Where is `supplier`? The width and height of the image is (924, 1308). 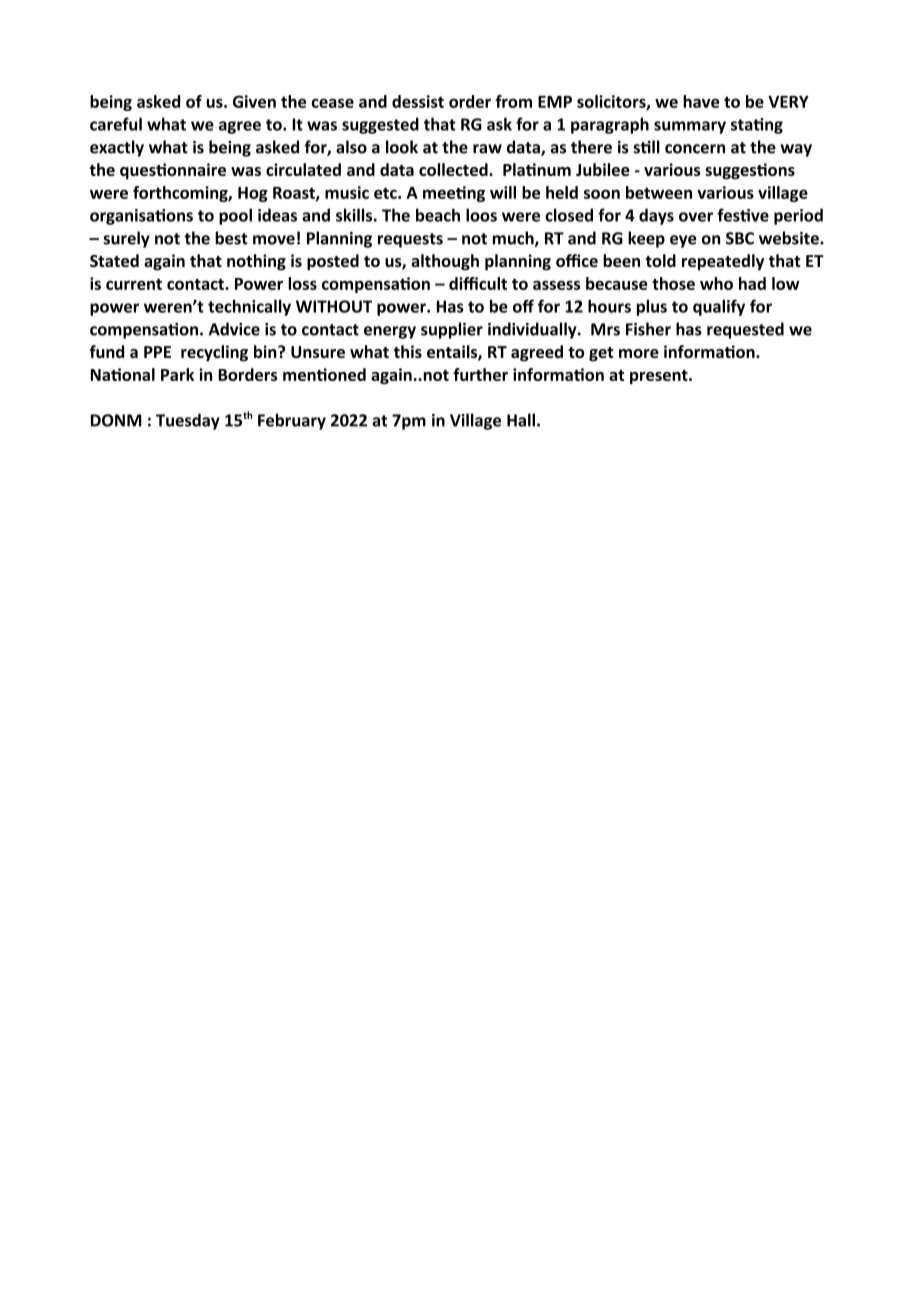
supplier is located at coordinates (452, 330).
